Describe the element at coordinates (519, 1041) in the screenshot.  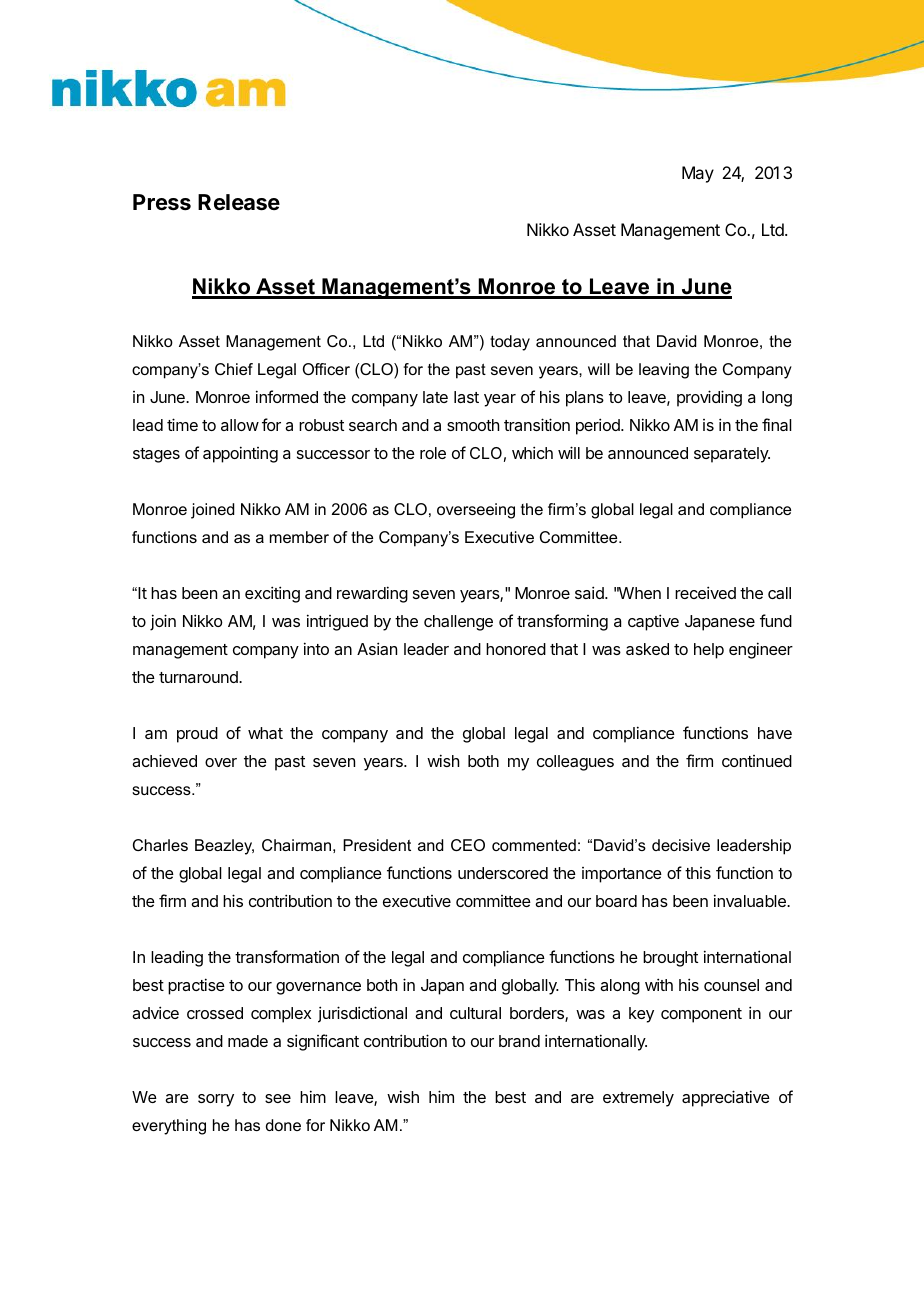
I see `brand` at that location.
